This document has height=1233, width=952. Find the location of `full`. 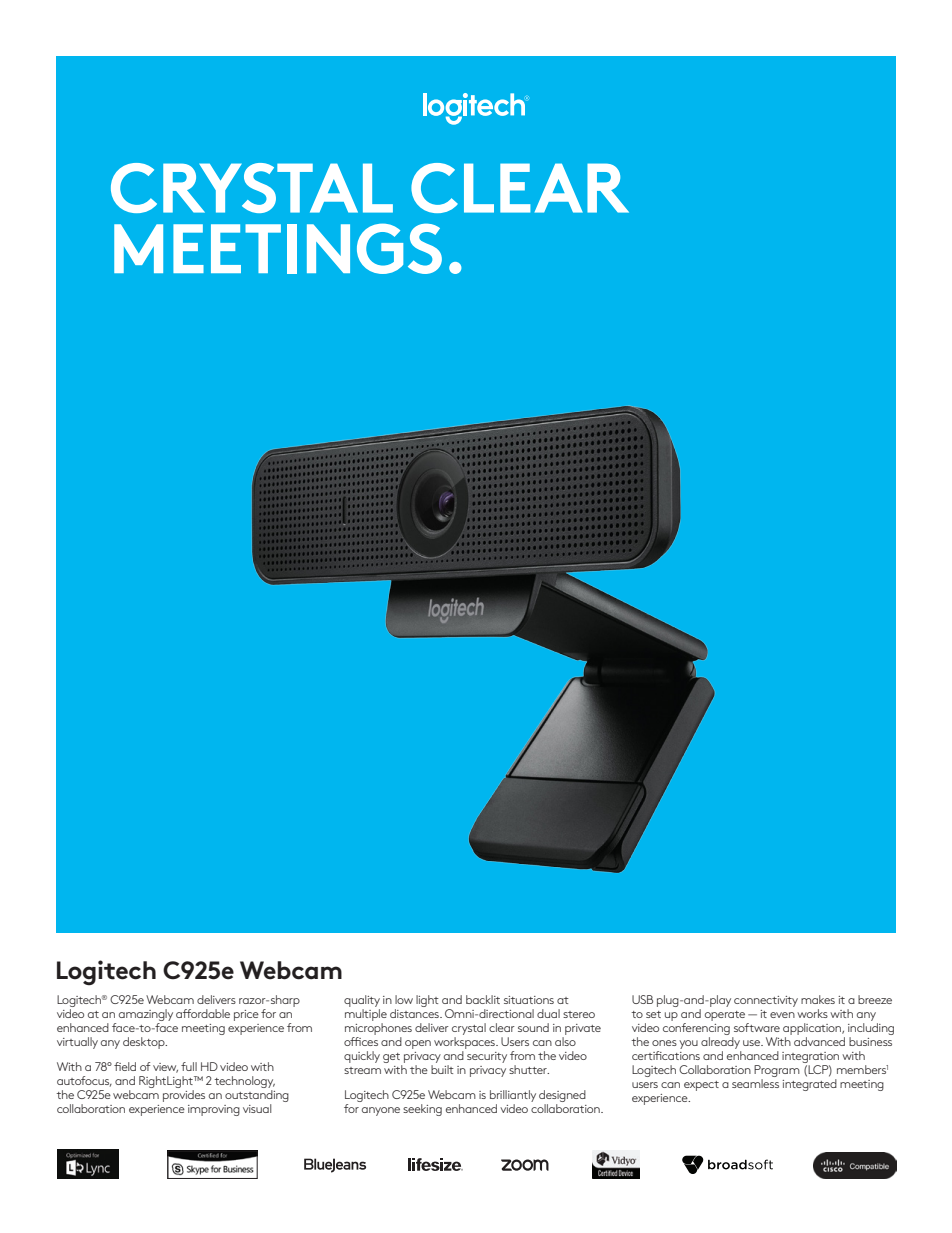

full is located at coordinates (189, 1066).
